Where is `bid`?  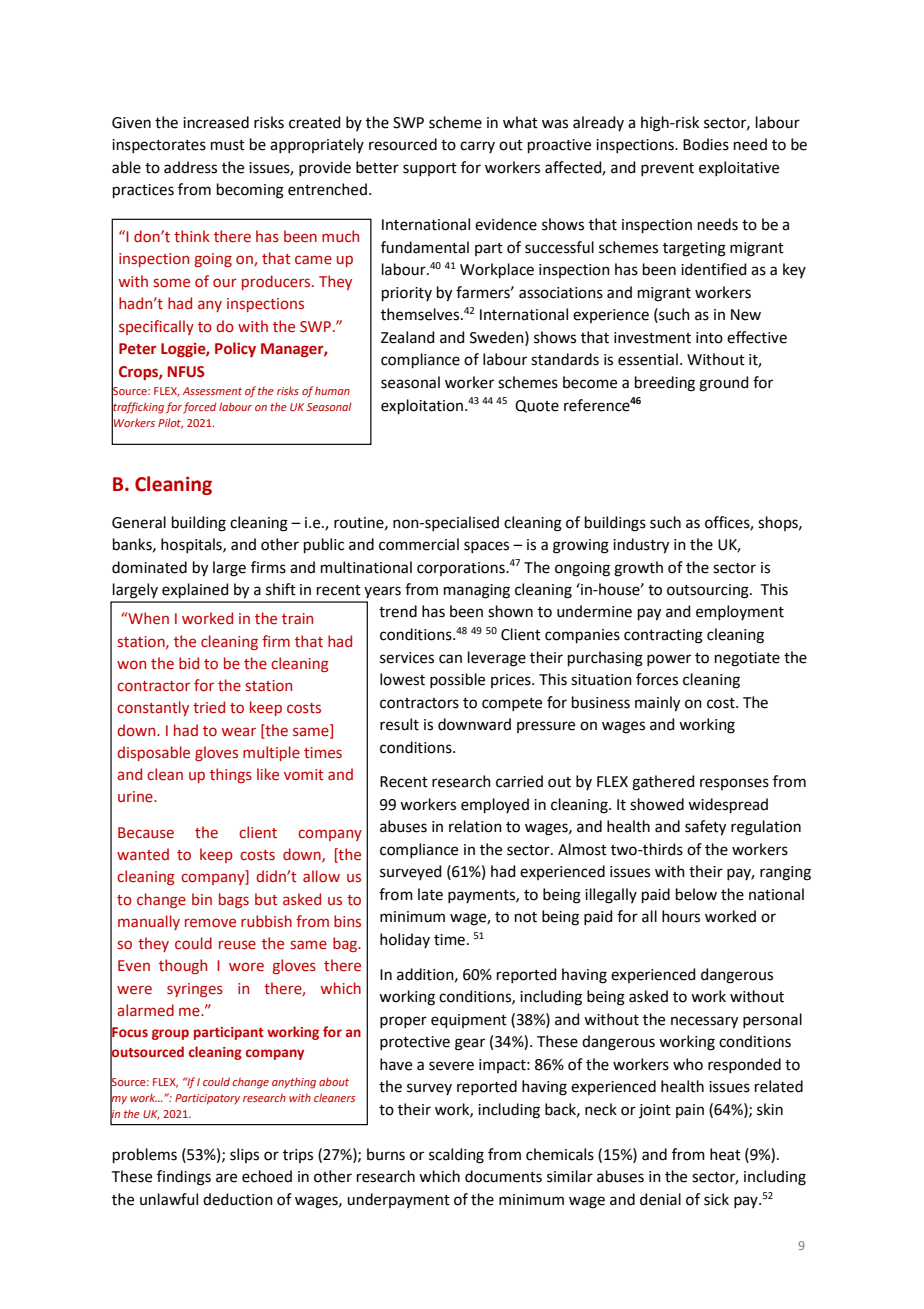
bid is located at coordinates (189, 663).
